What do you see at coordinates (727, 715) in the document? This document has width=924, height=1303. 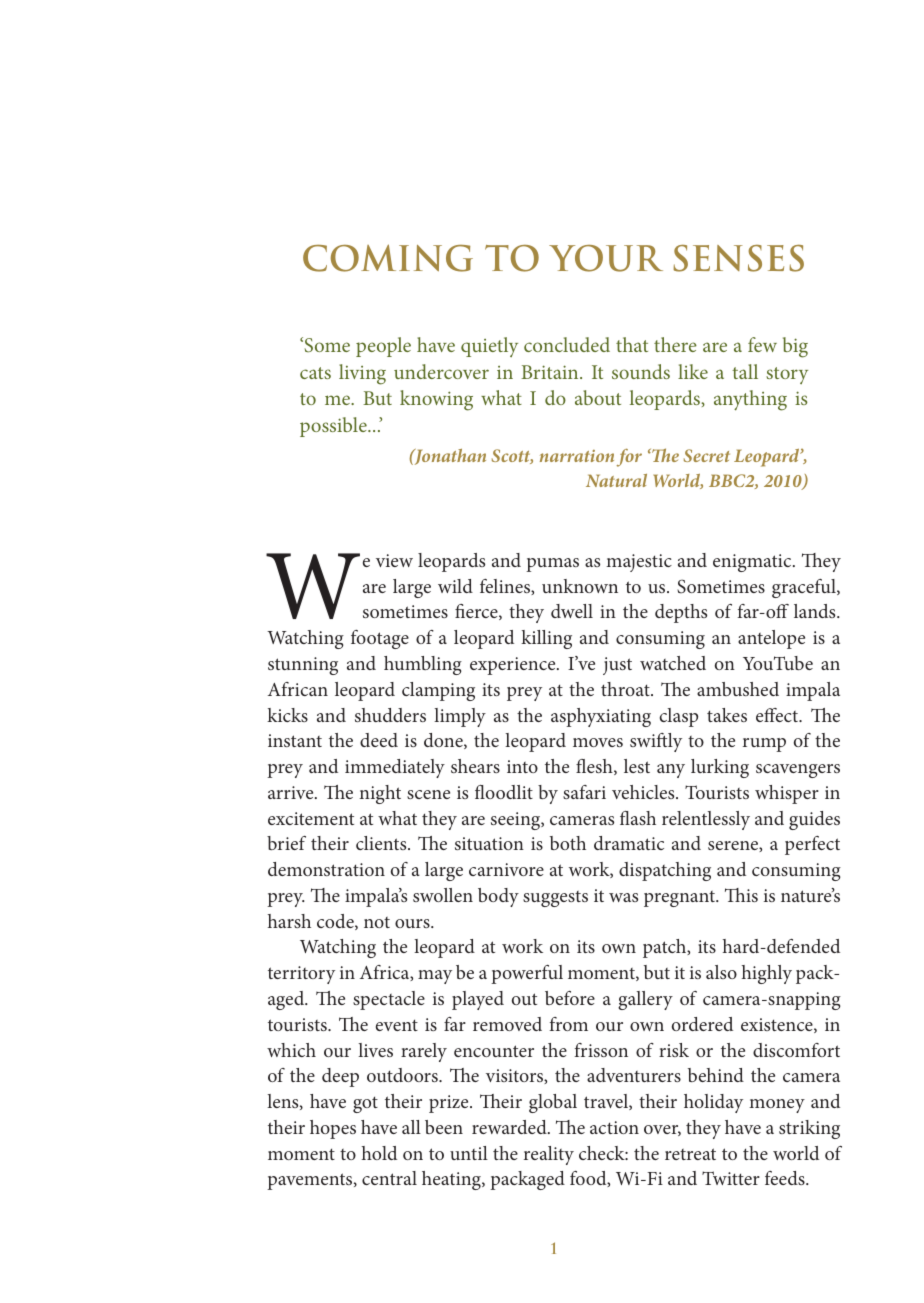 I see `takes` at bounding box center [727, 715].
